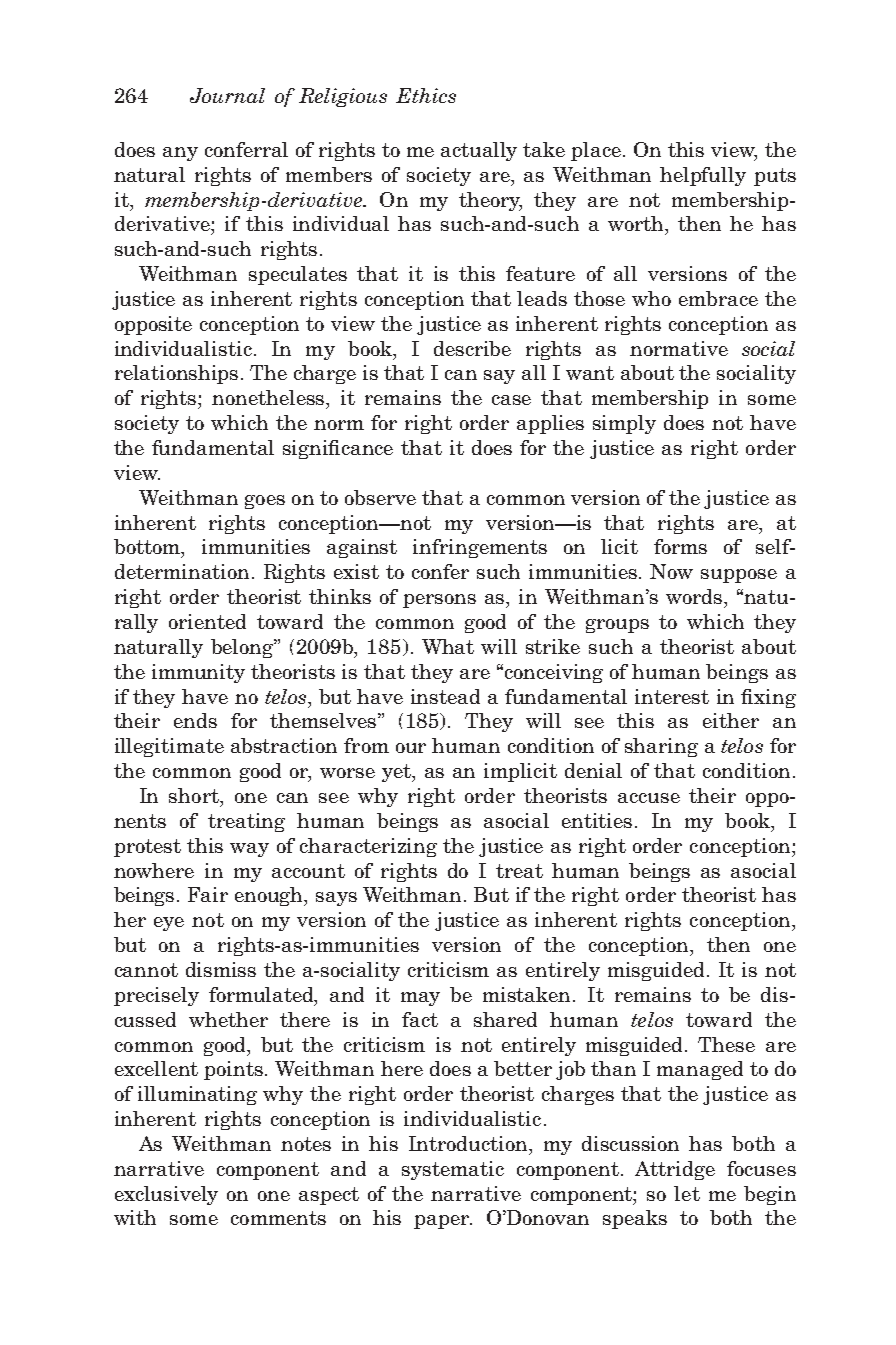 This screenshot has width=896, height=1345. I want to click on actually, so click(479, 151).
